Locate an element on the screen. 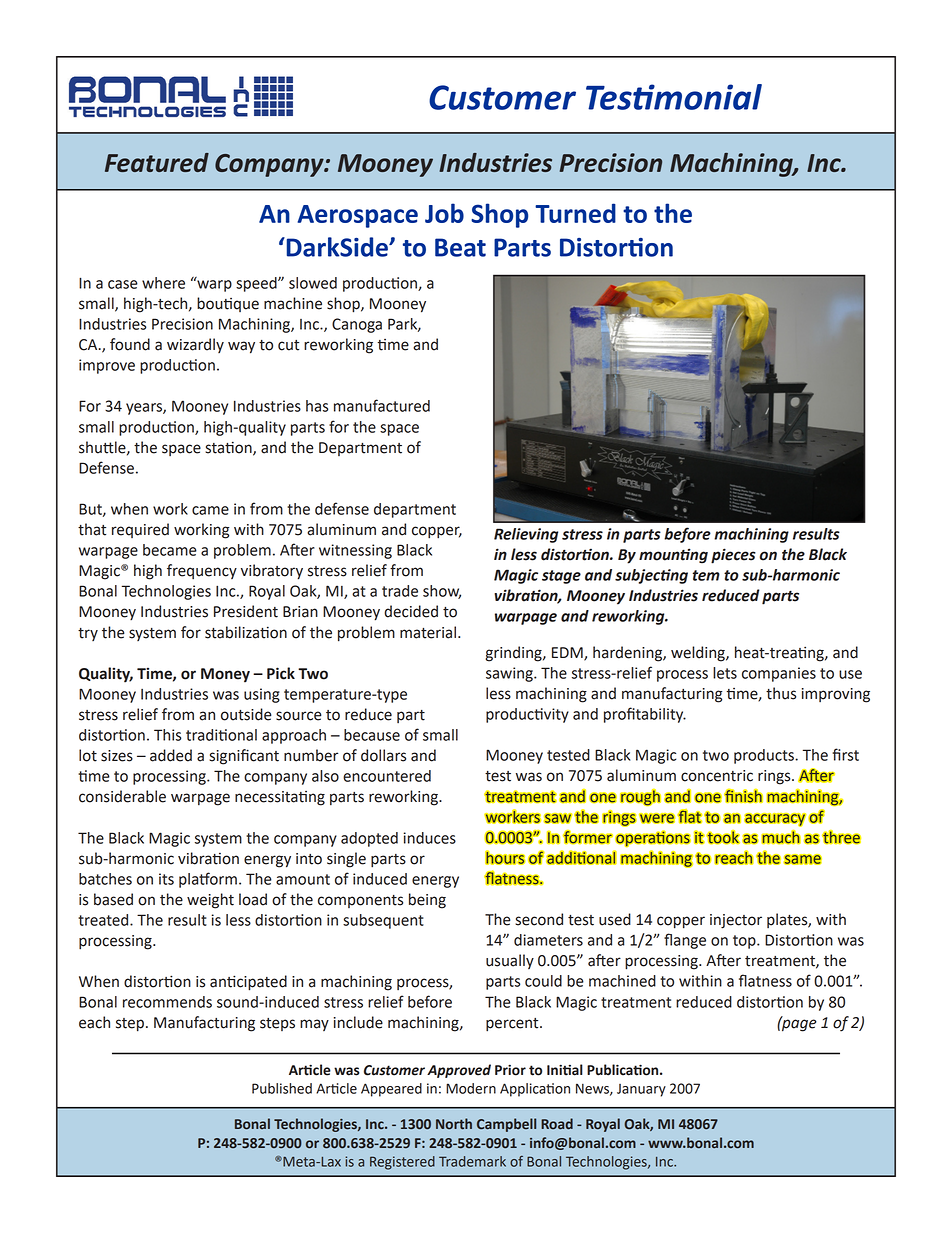 The width and height of the screenshot is (952, 1233). Job is located at coordinates (444, 213).
